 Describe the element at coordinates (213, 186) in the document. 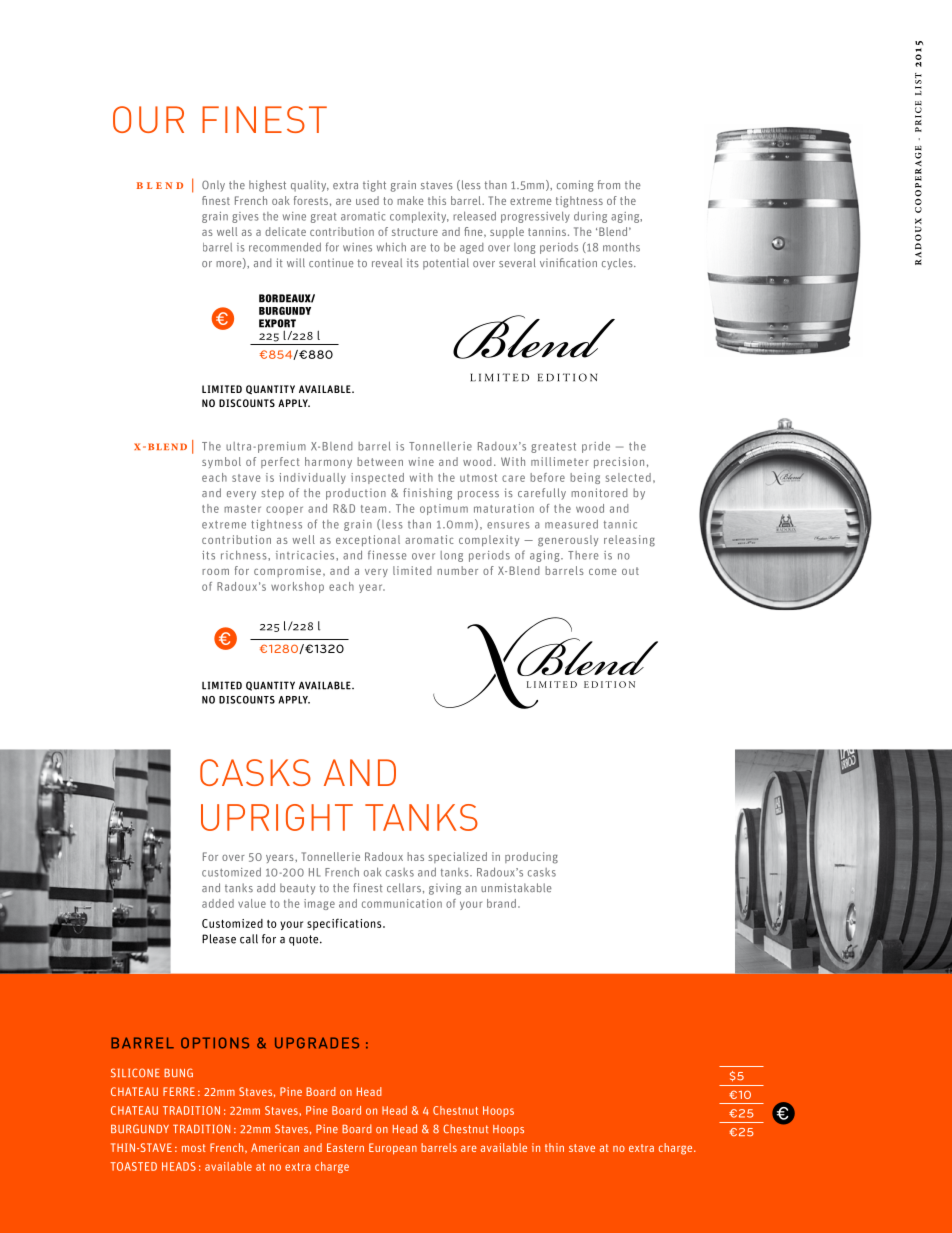

I see `Only` at that location.
